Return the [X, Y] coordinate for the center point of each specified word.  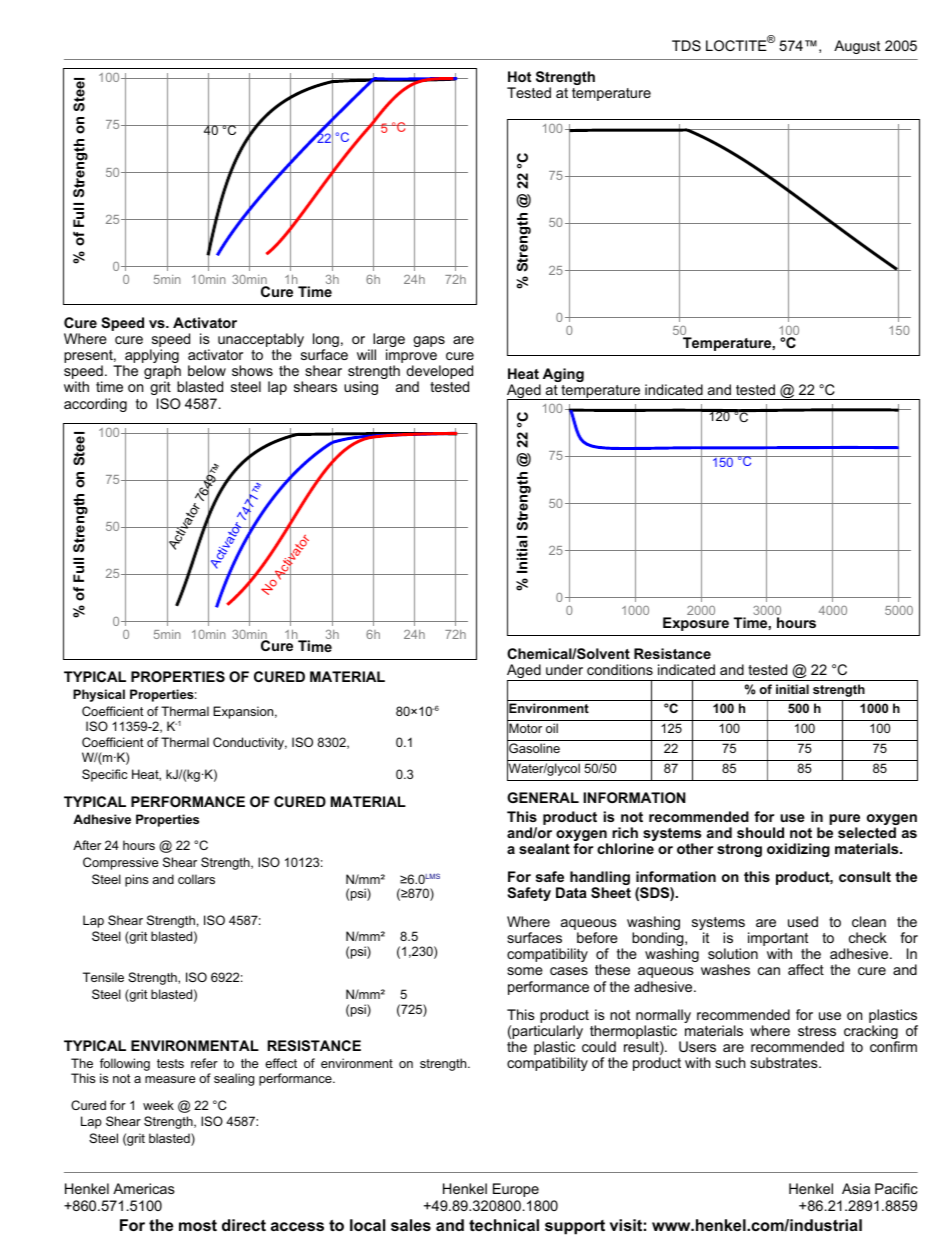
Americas [144, 1188]
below [207, 370]
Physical [99, 695]
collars [196, 879]
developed [439, 373]
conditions [620, 669]
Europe [516, 1190]
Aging [562, 376]
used [803, 921]
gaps [429, 341]
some [525, 971]
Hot [519, 76]
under [564, 669]
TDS [686, 45]
